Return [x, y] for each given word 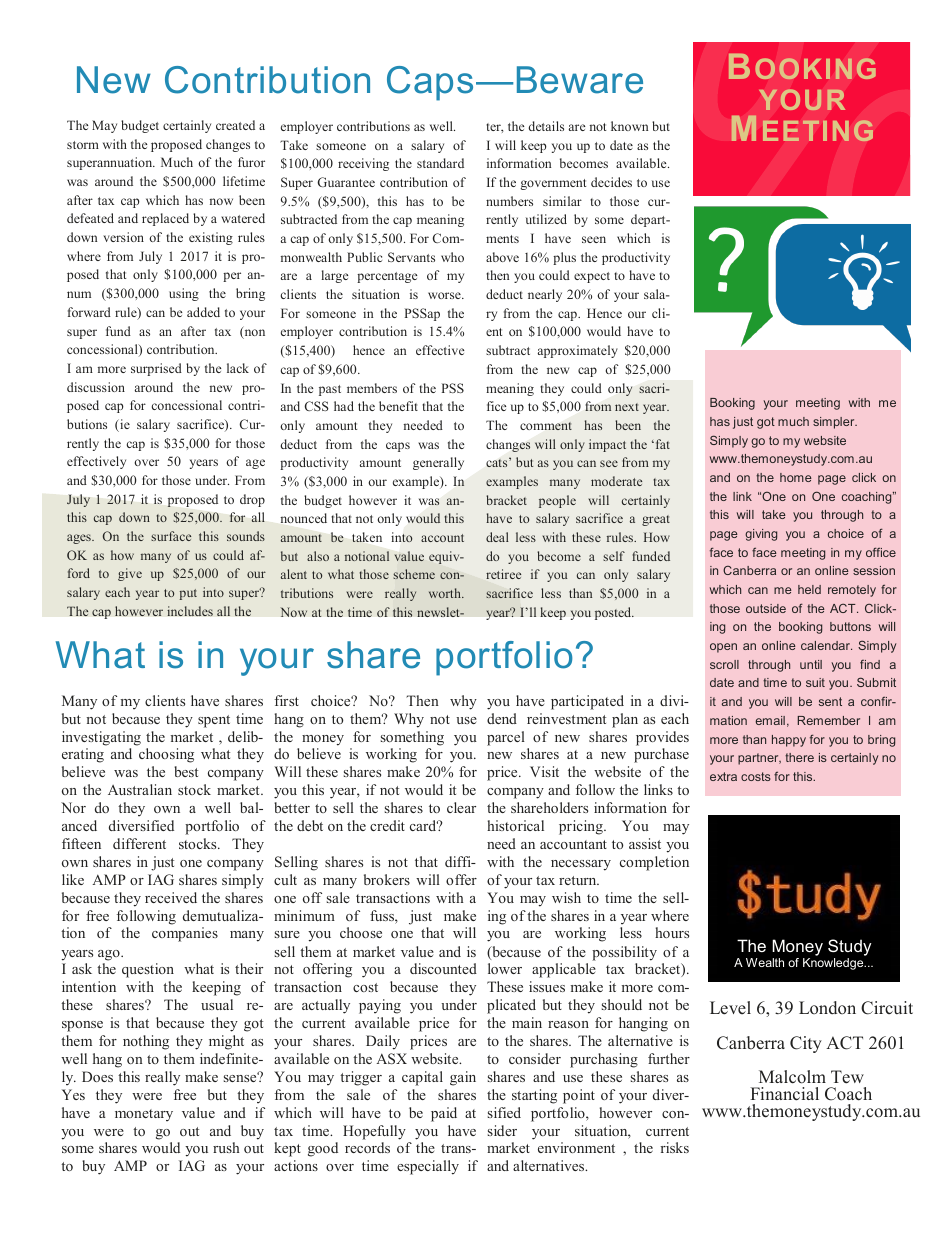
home [796, 477]
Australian [140, 789]
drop [252, 500]
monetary [144, 1115]
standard [440, 163]
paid [444, 1114]
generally [438, 463]
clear [461, 807]
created [235, 125]
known [629, 126]
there [799, 757]
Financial [784, 1094]
